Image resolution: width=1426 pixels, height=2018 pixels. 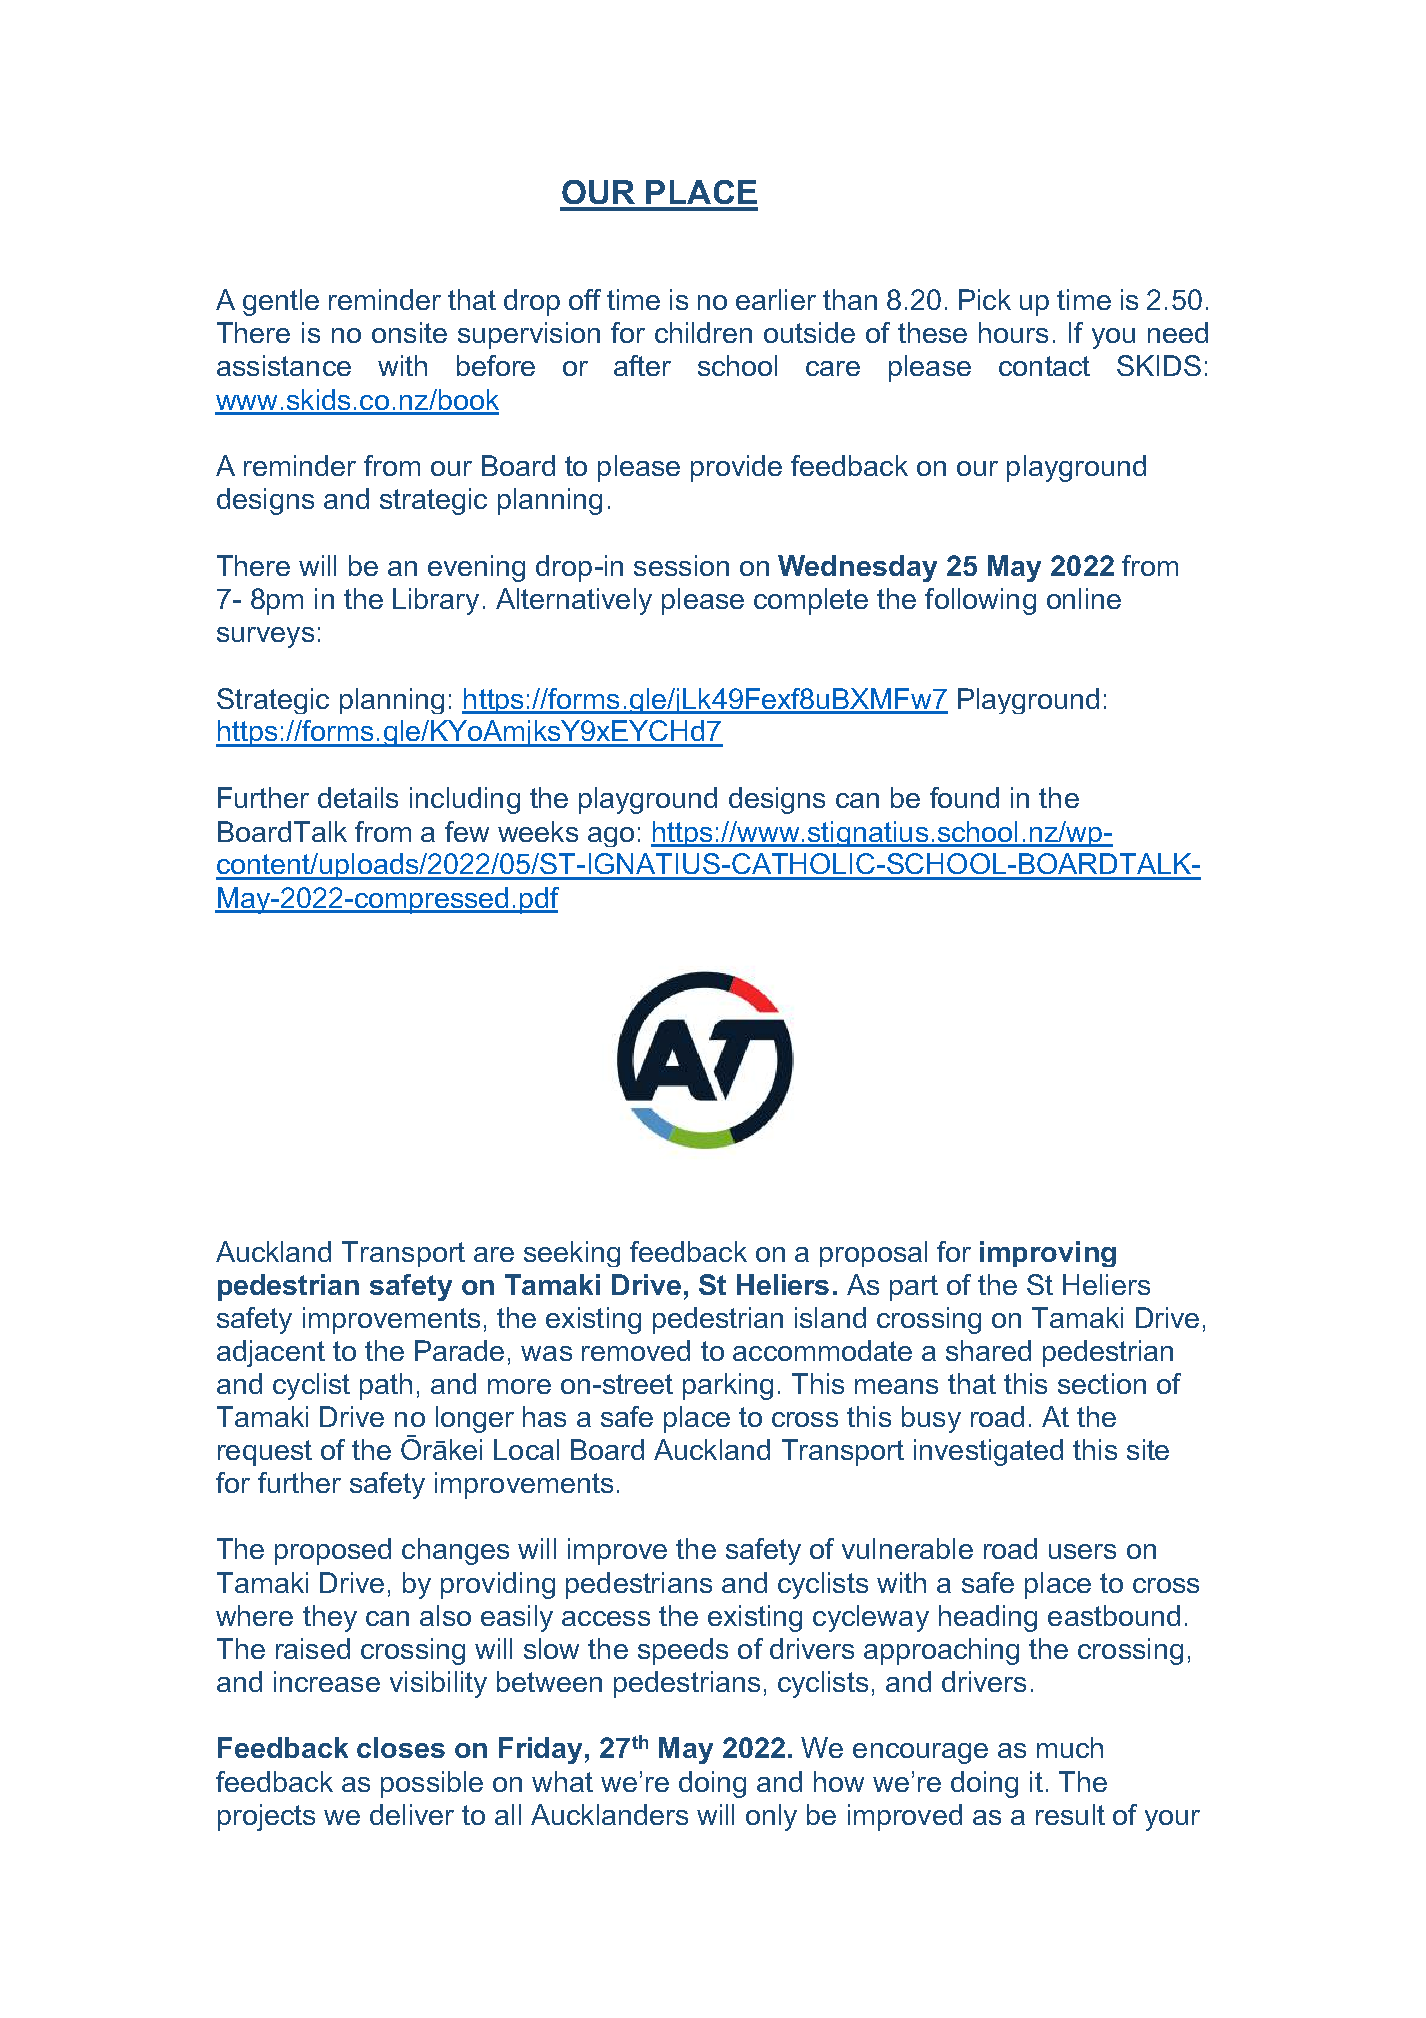 What do you see at coordinates (1084, 598) in the screenshot?
I see `online` at bounding box center [1084, 598].
